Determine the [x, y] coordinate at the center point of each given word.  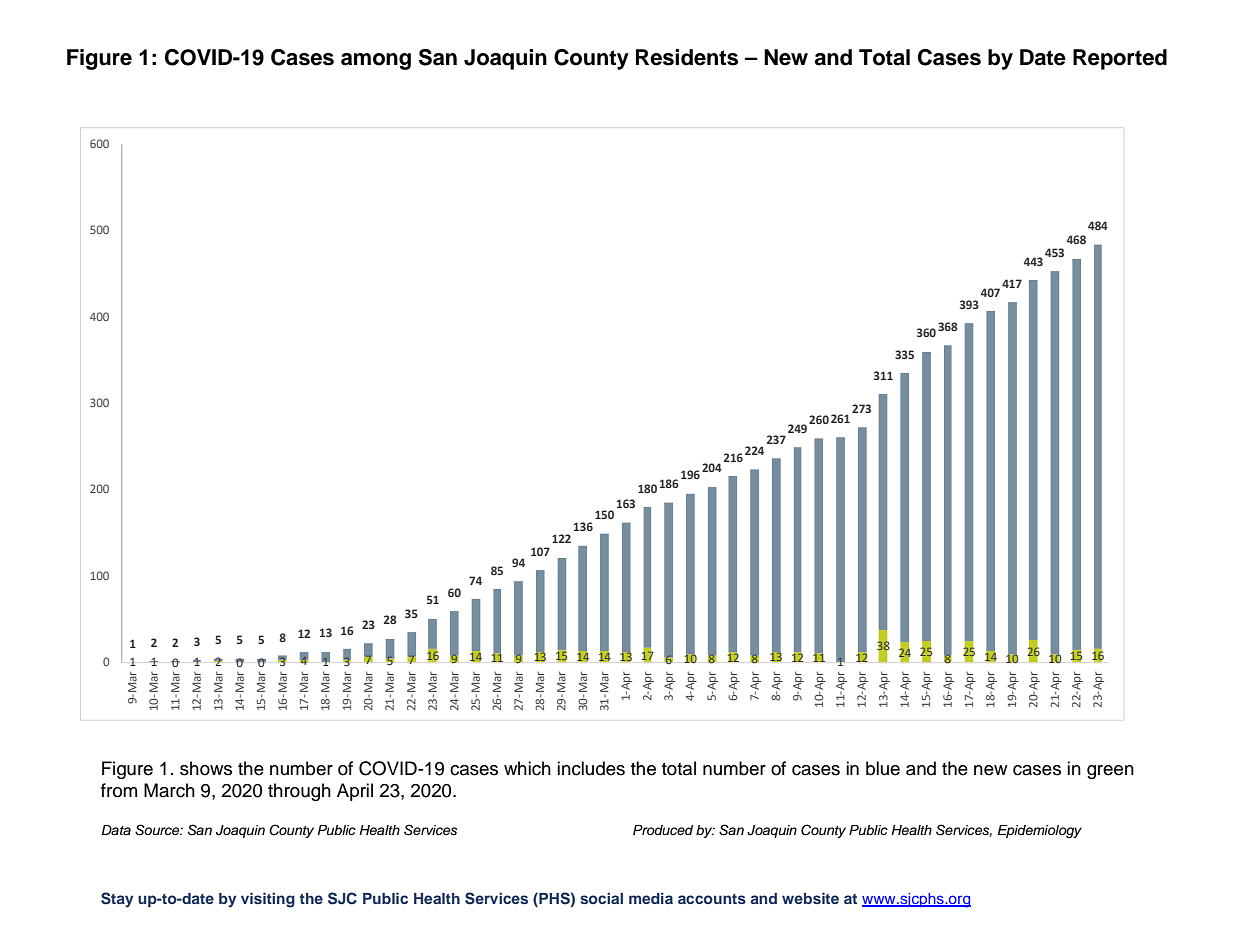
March [169, 790]
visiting [268, 900]
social [601, 898]
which [527, 768]
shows [206, 768]
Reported [1120, 59]
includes [591, 768]
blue [883, 768]
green [1110, 772]
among [376, 61]
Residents [687, 57]
